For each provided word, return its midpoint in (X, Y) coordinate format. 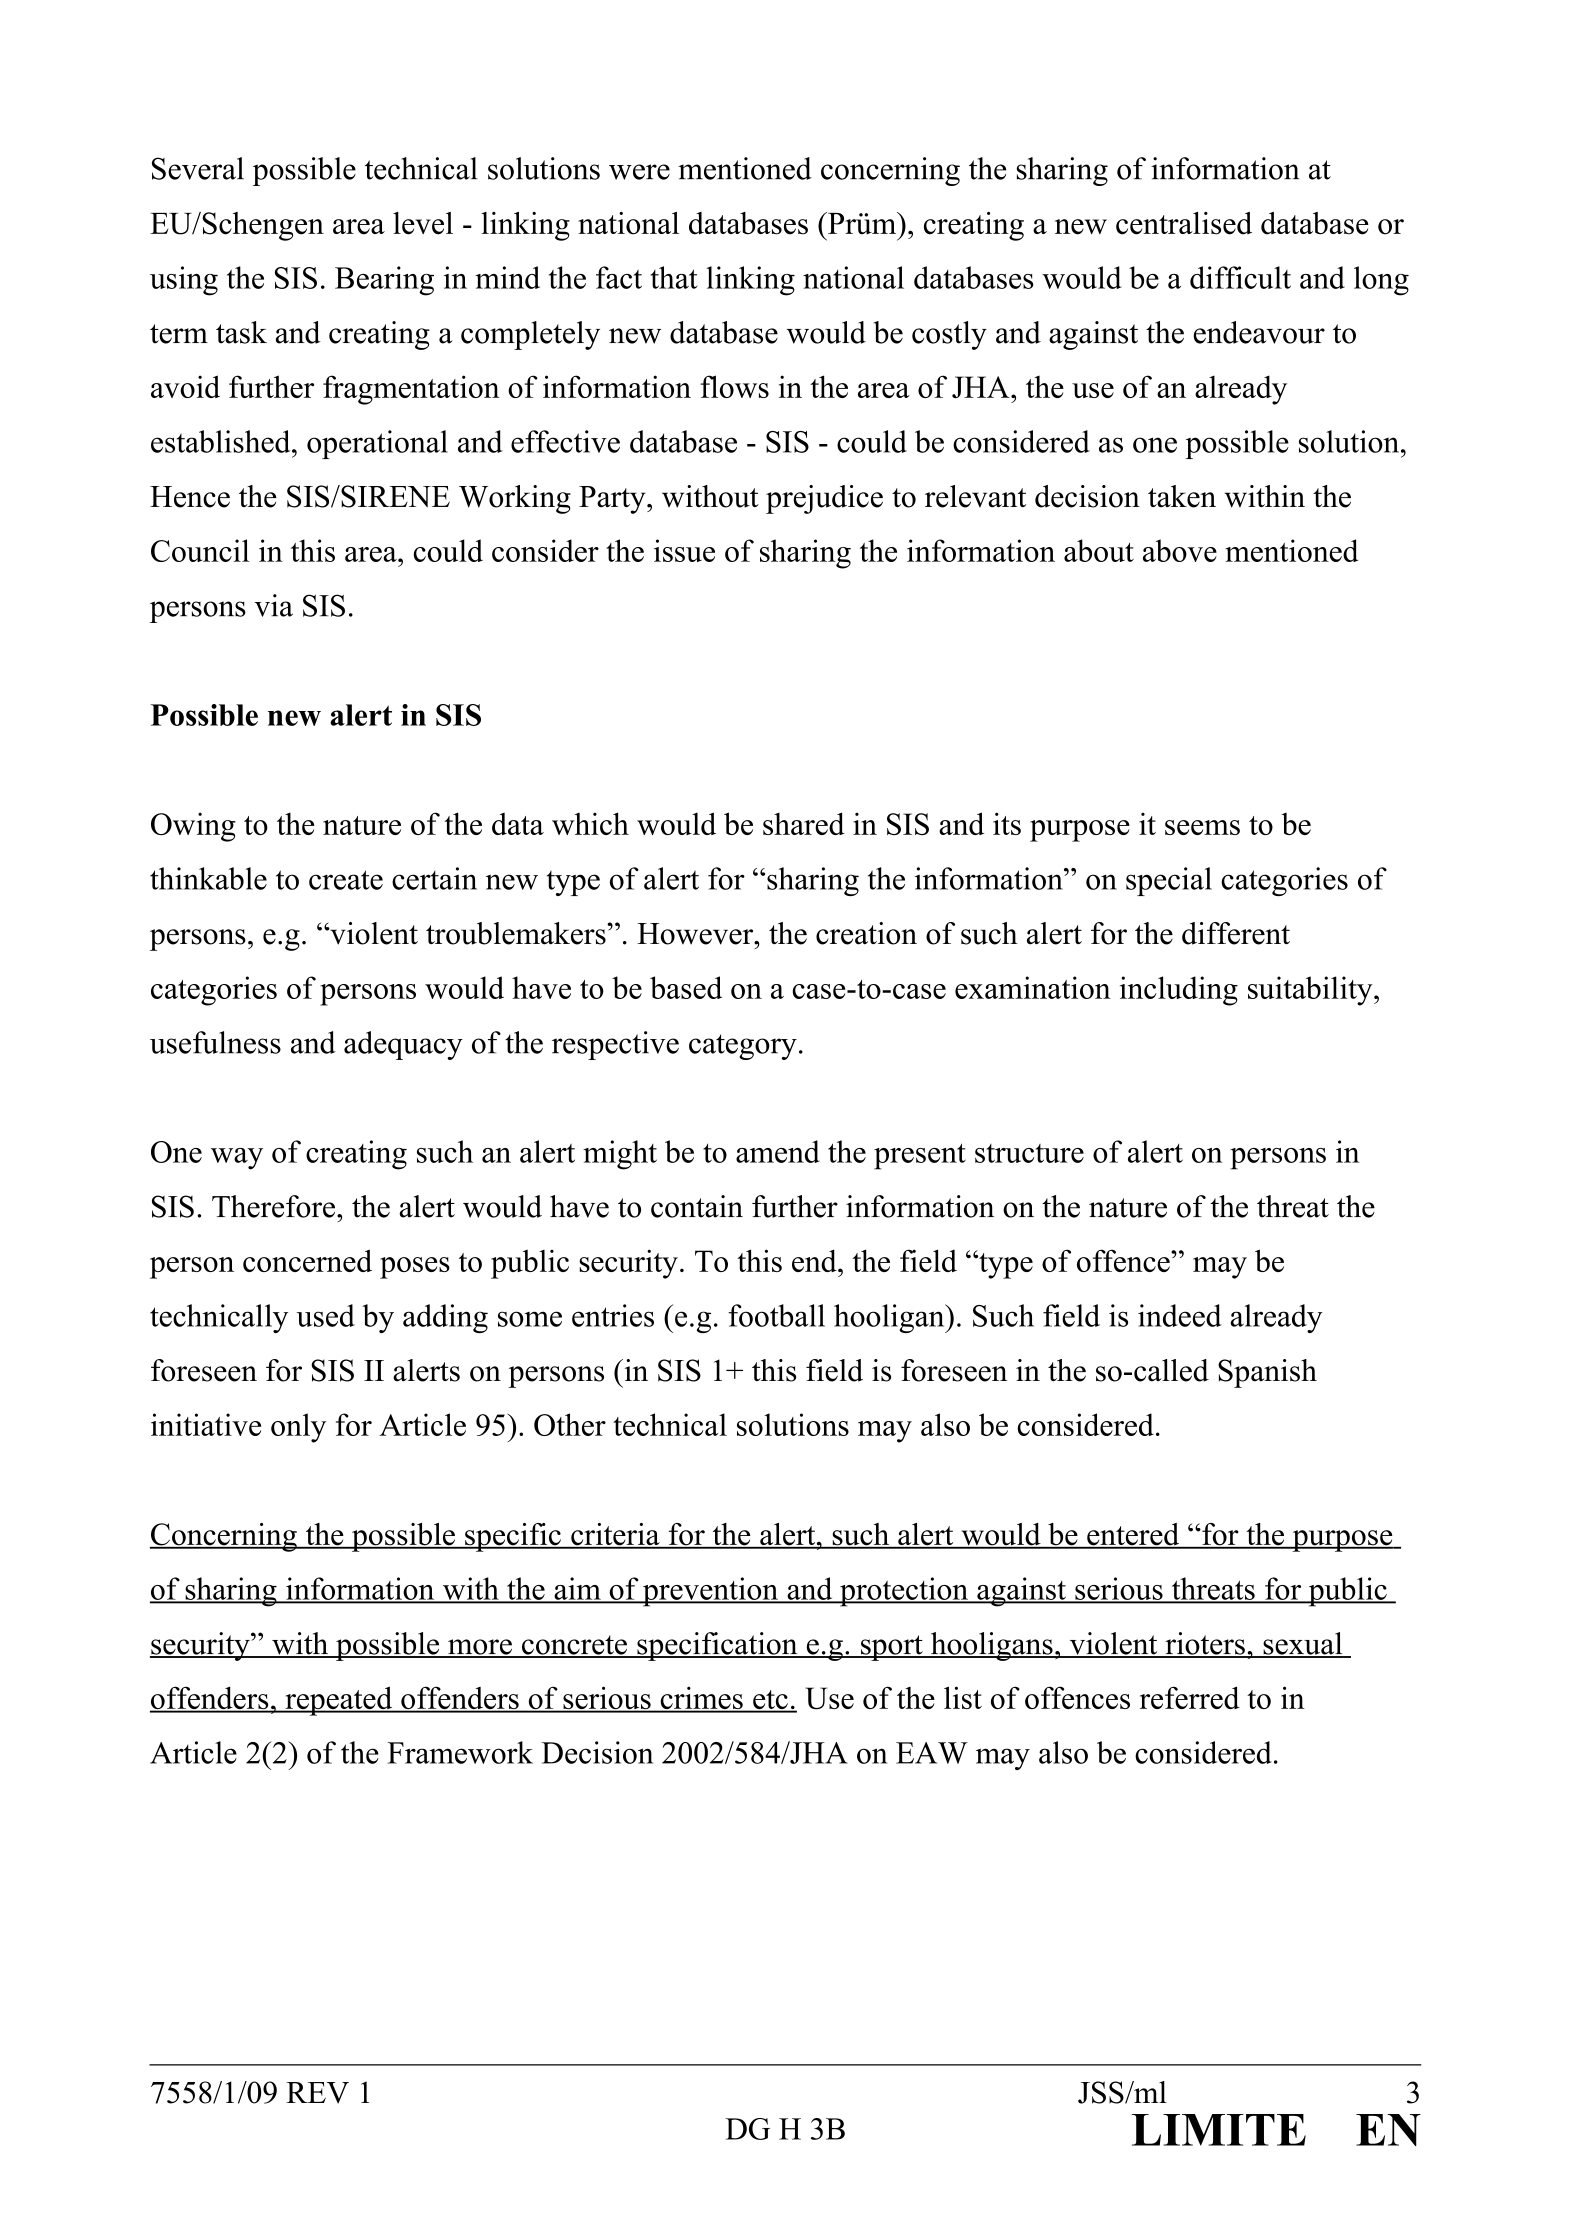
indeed (1180, 1315)
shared (804, 823)
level (423, 223)
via (273, 605)
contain (697, 1206)
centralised (1184, 223)
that (674, 277)
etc (770, 1701)
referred (1190, 1697)
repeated (339, 1701)
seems (1202, 827)
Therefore (275, 1206)
